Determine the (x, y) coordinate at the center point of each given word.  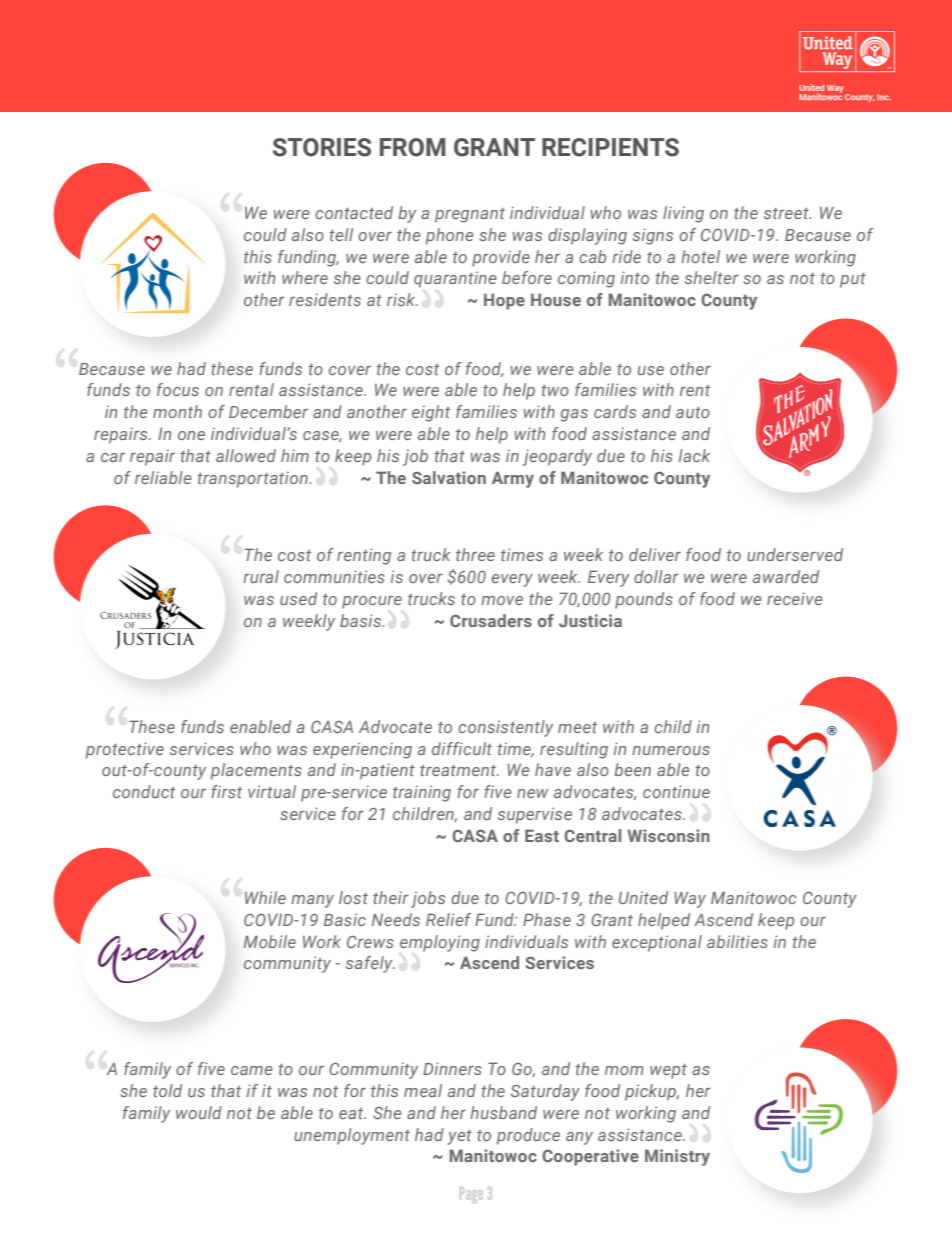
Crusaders (491, 620)
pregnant (470, 215)
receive (795, 598)
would (199, 1112)
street (787, 213)
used (298, 598)
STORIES (322, 147)
